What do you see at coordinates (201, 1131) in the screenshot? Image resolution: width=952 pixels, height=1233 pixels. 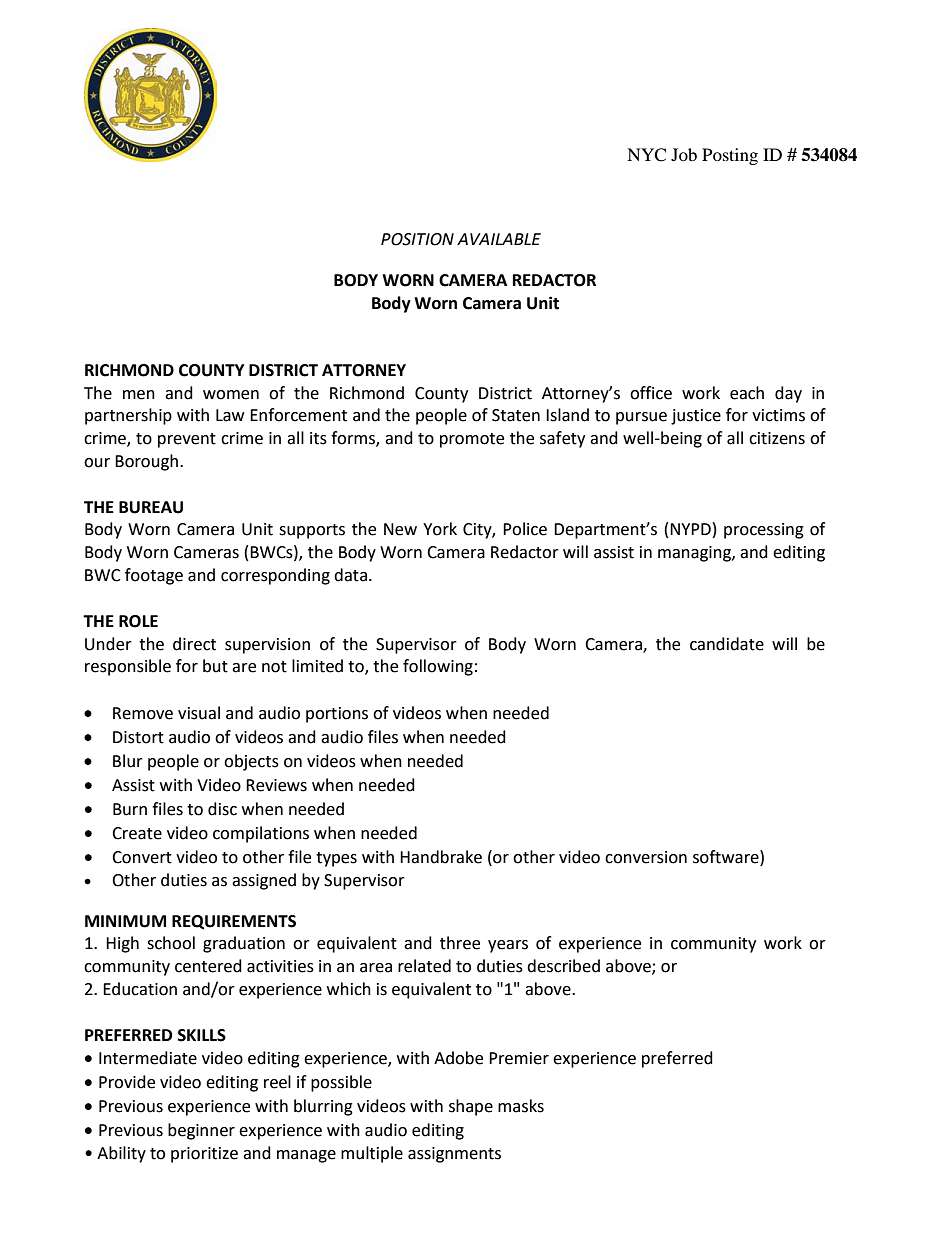 I see `beginner` at bounding box center [201, 1131].
